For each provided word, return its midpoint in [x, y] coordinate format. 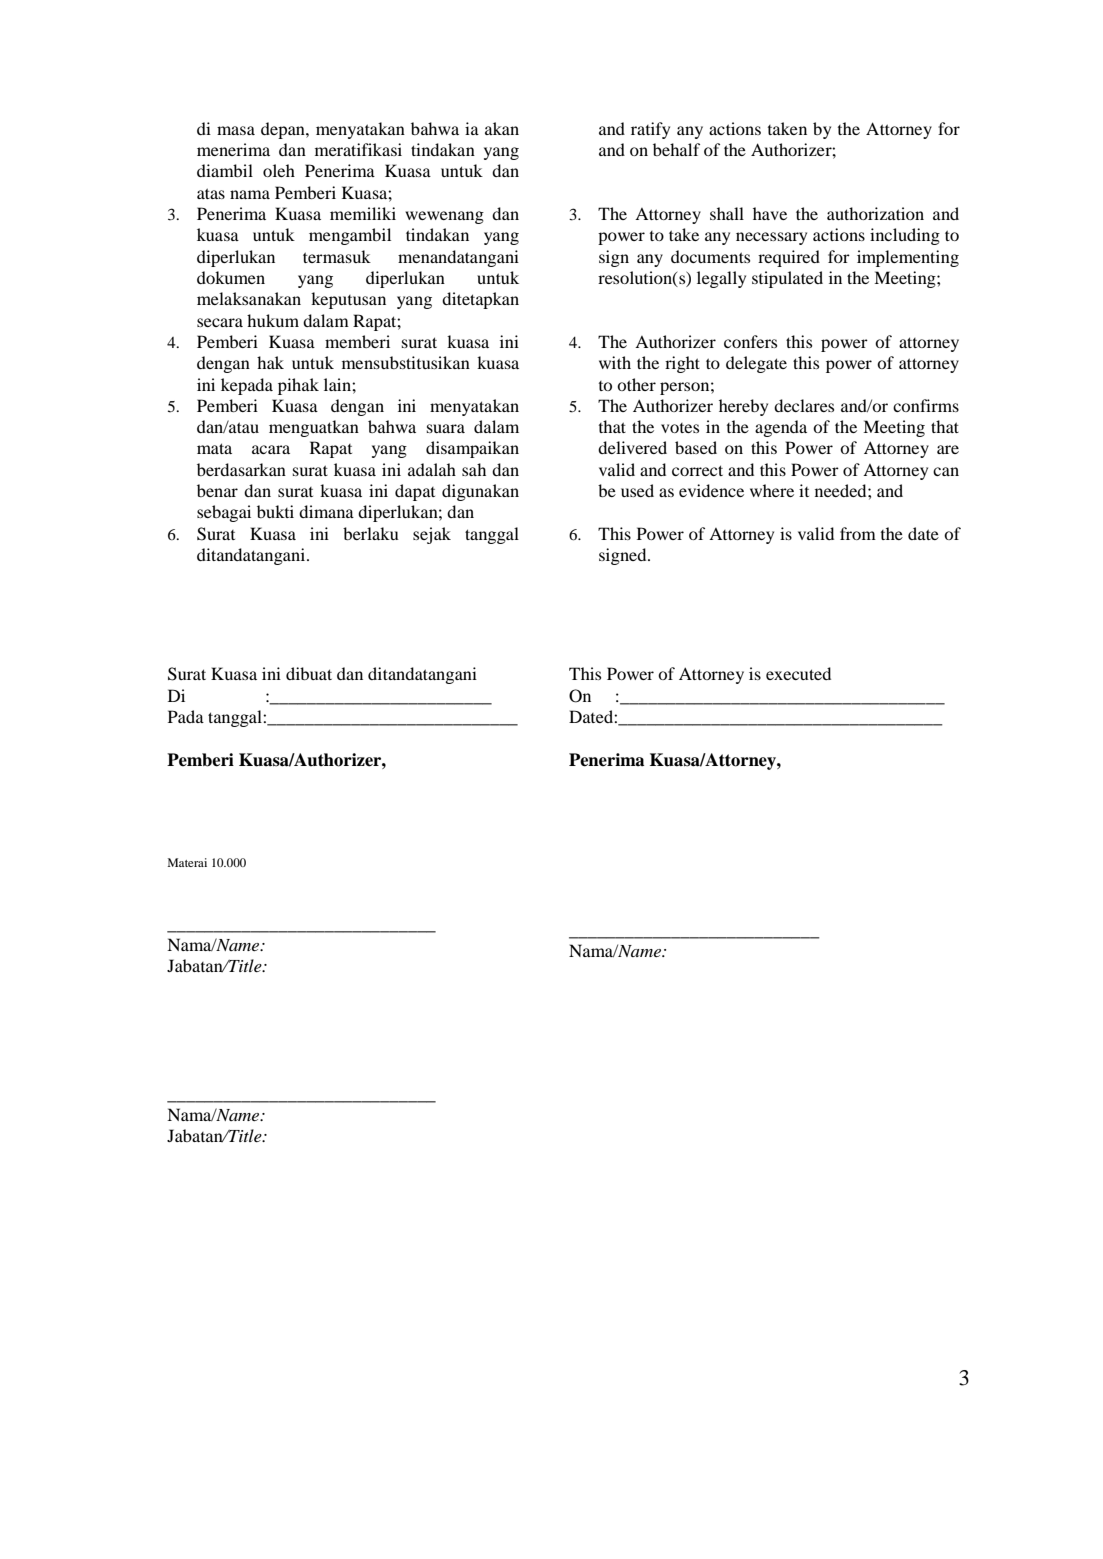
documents [710, 256]
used [637, 490]
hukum [273, 320]
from [858, 533]
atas [211, 193]
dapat [415, 492]
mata [214, 448]
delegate [756, 364]
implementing [908, 258]
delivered [632, 447]
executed [798, 673]
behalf [676, 149]
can [946, 471]
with [615, 362]
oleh [279, 170]
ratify [650, 130]
